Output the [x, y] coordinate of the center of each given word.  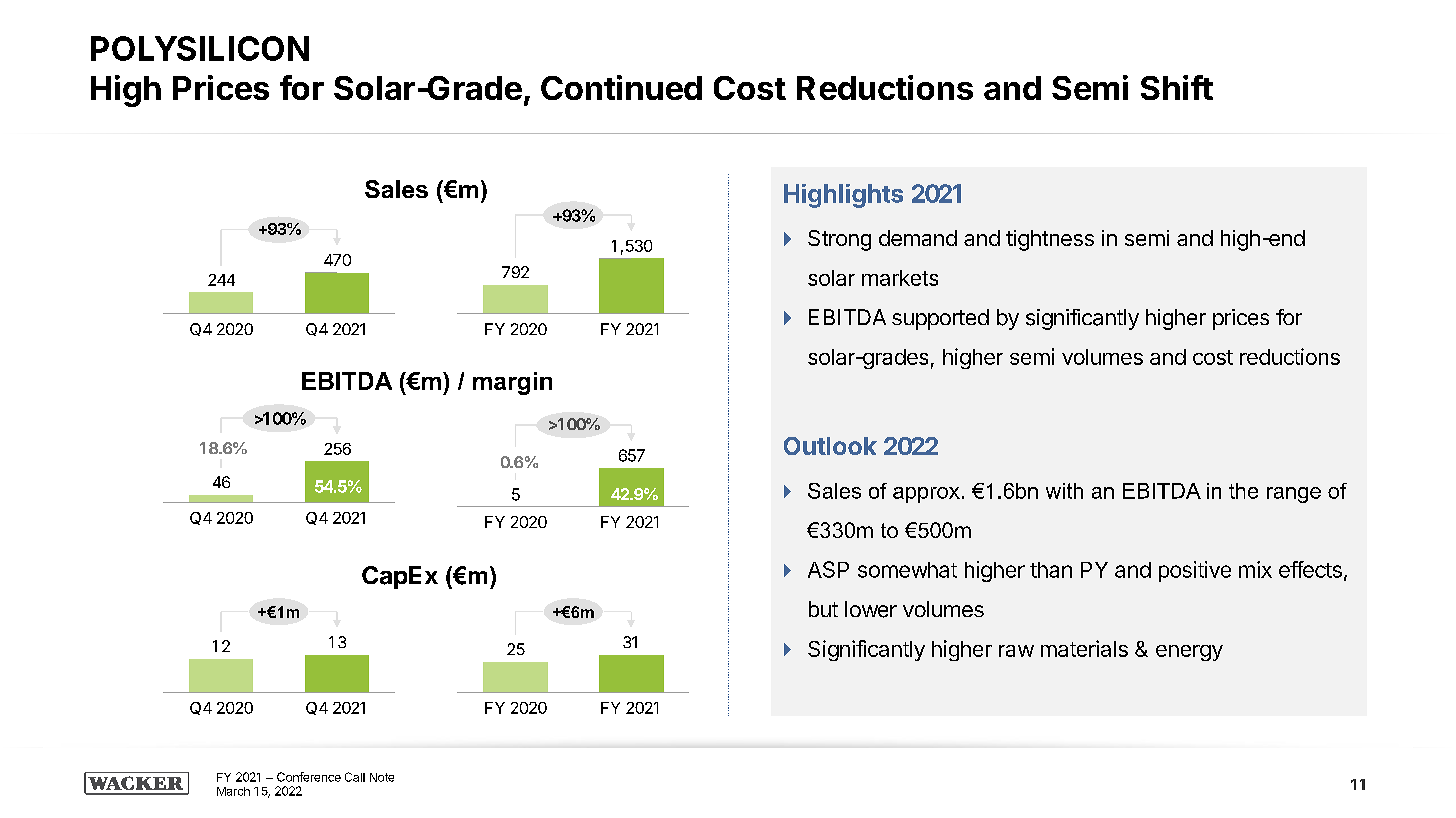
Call [355, 777]
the [1243, 491]
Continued [621, 87]
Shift [1177, 87]
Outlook [830, 446]
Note [382, 777]
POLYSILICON [200, 48]
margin [512, 383]
